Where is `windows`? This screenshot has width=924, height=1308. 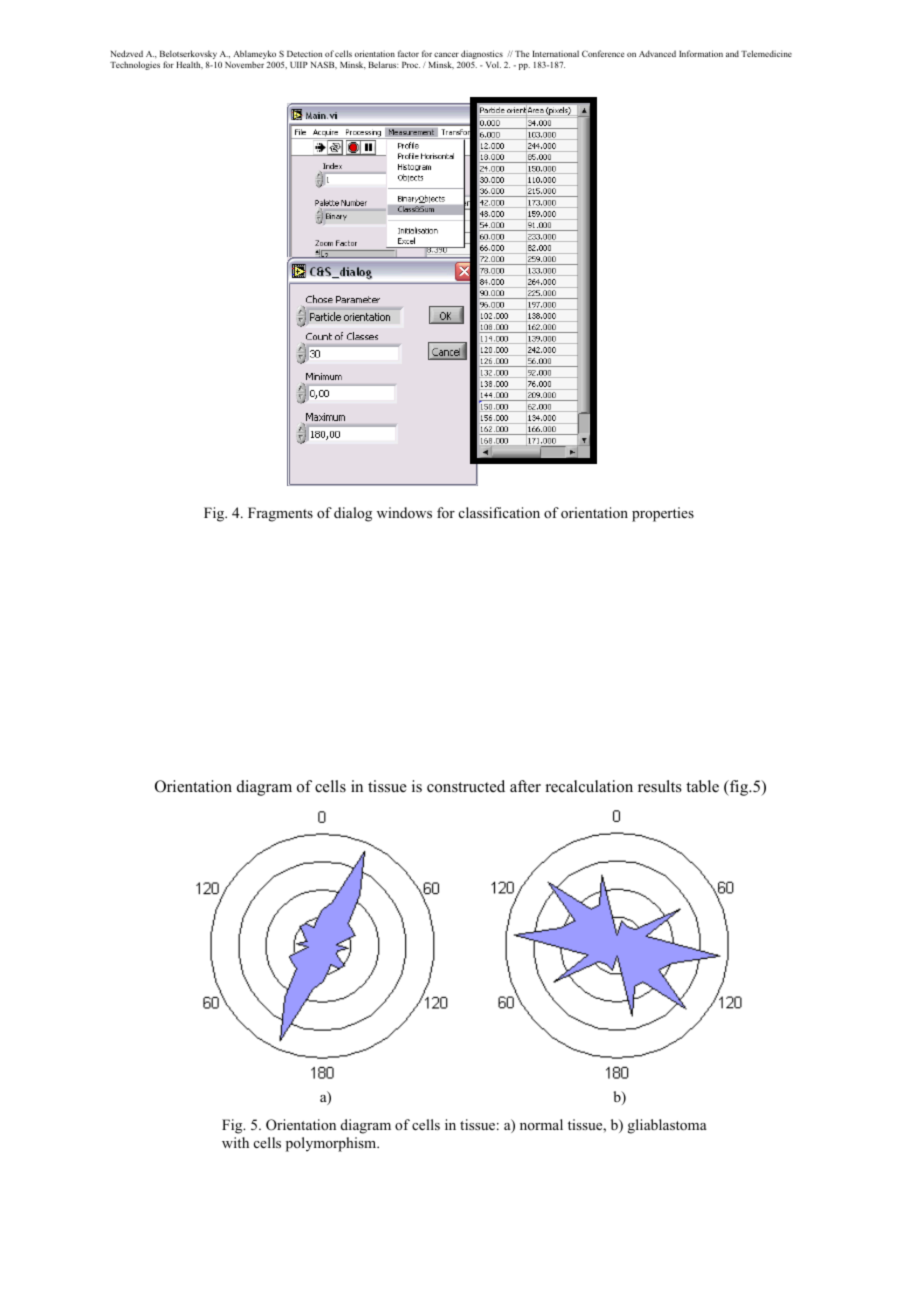 windows is located at coordinates (404, 512).
